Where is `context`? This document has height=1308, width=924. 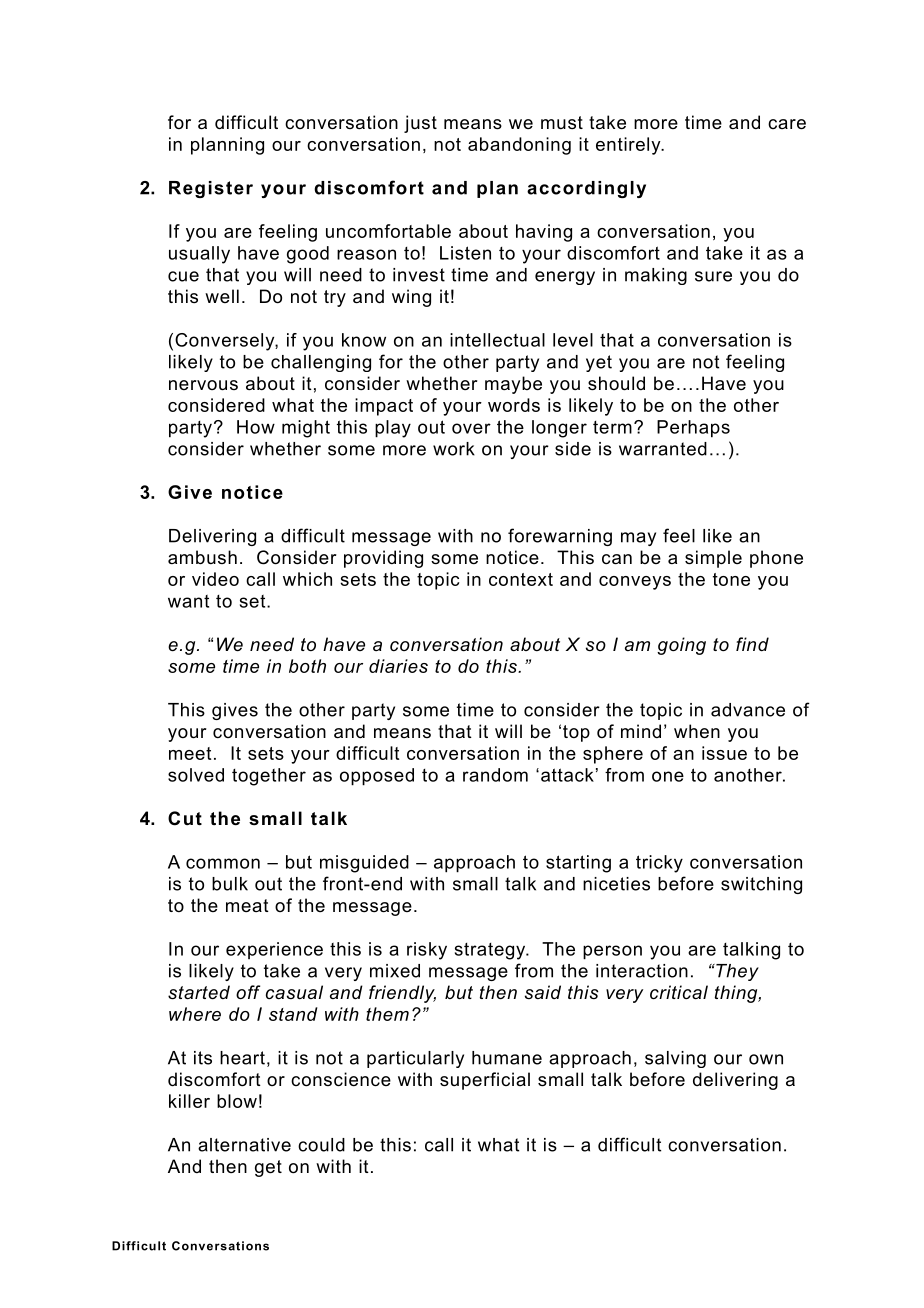
context is located at coordinates (521, 579).
